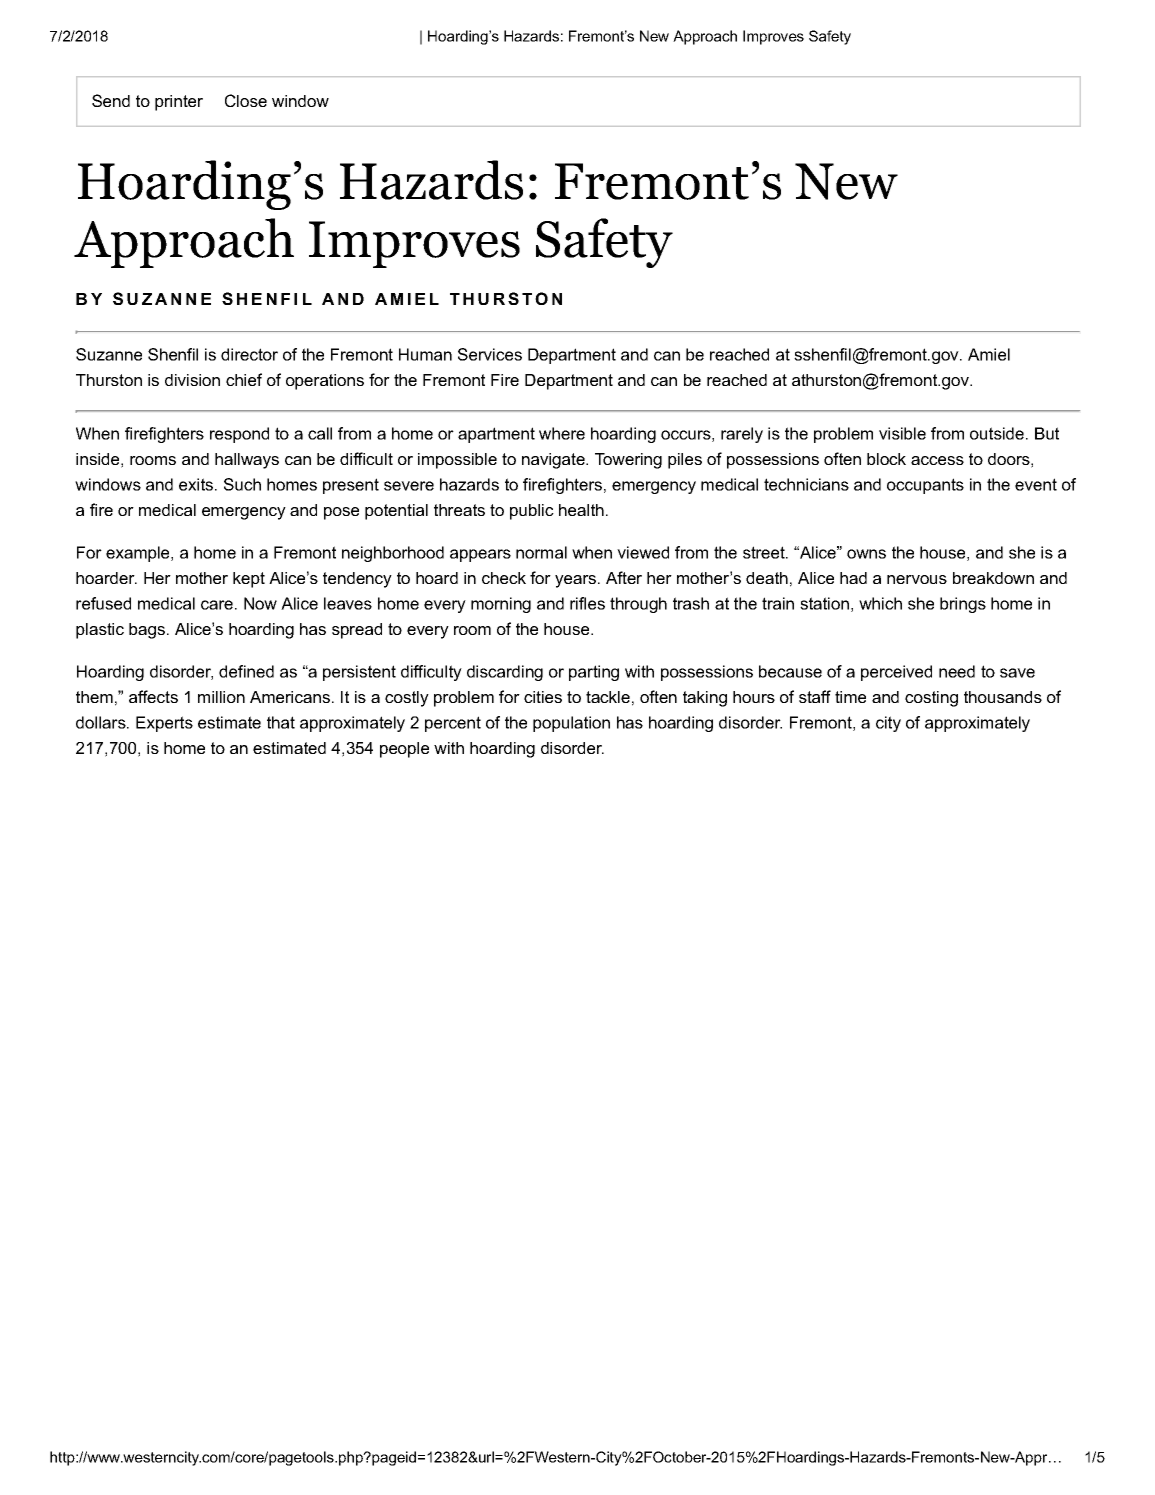 The image size is (1155, 1495). What do you see at coordinates (562, 433) in the screenshot?
I see `where` at bounding box center [562, 433].
